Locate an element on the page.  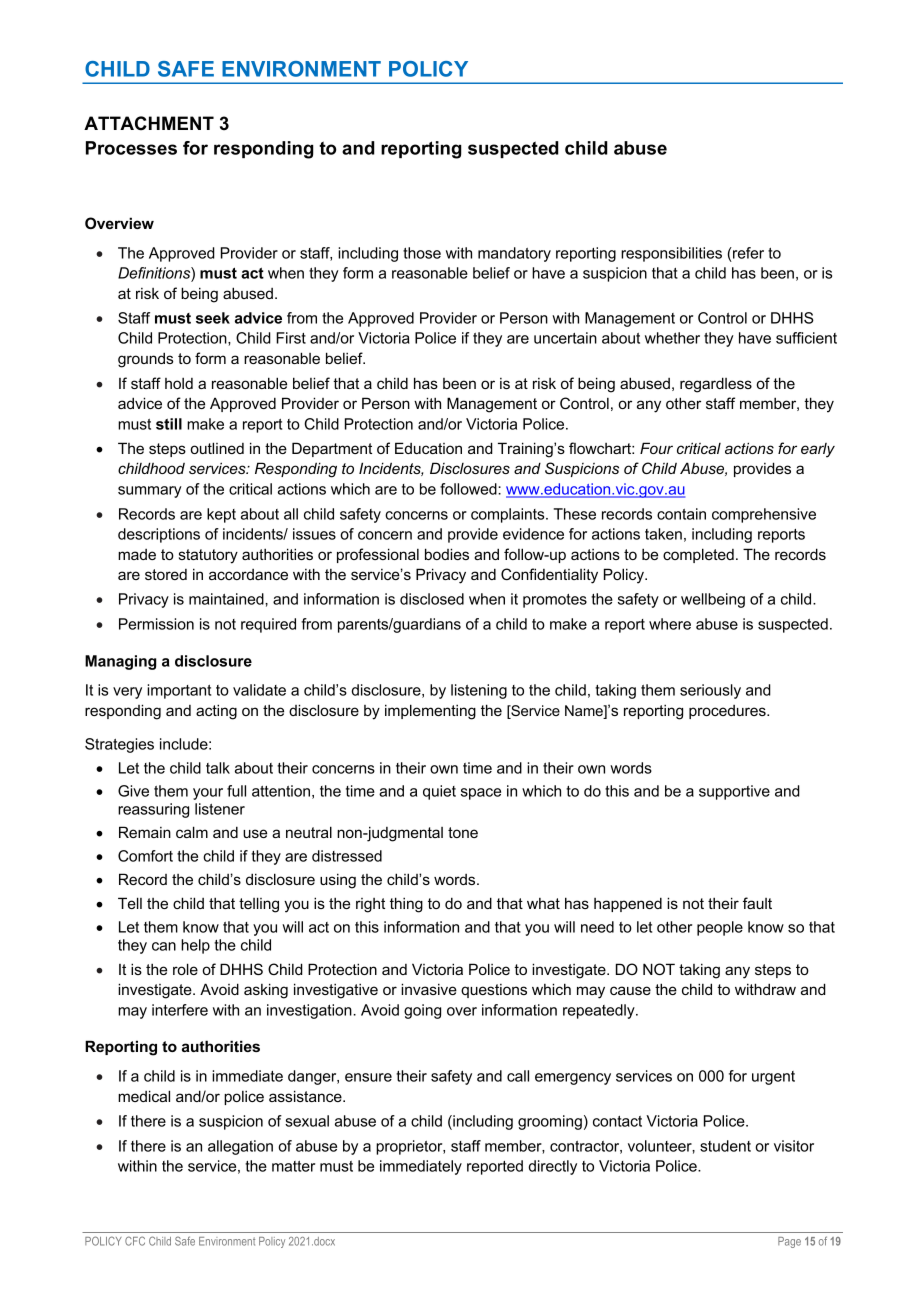
your is located at coordinates (208, 794).
